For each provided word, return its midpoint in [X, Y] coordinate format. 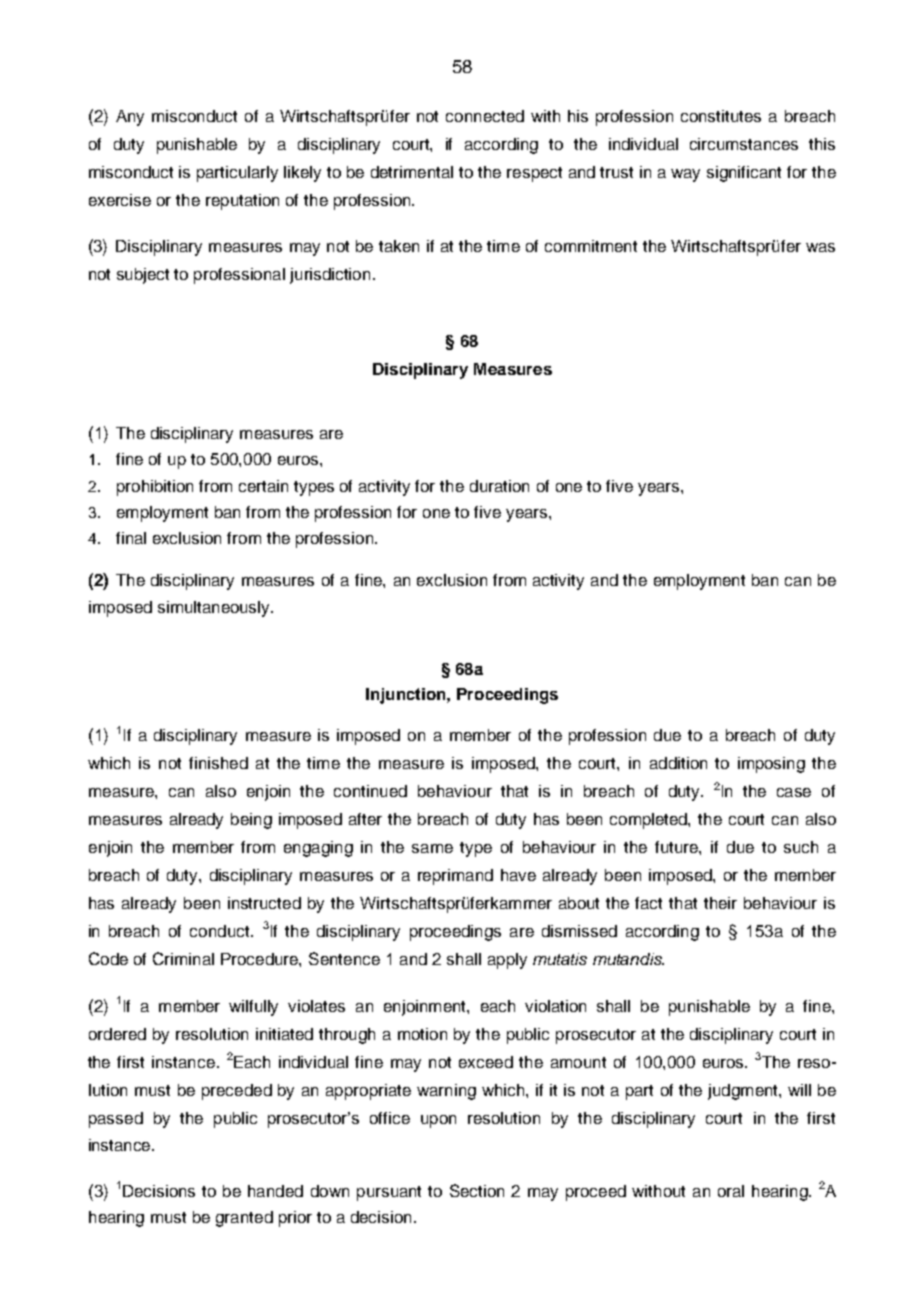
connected [485, 116]
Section [477, 1190]
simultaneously [215, 609]
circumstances [744, 144]
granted [244, 1219]
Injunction [407, 696]
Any [130, 118]
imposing [771, 765]
